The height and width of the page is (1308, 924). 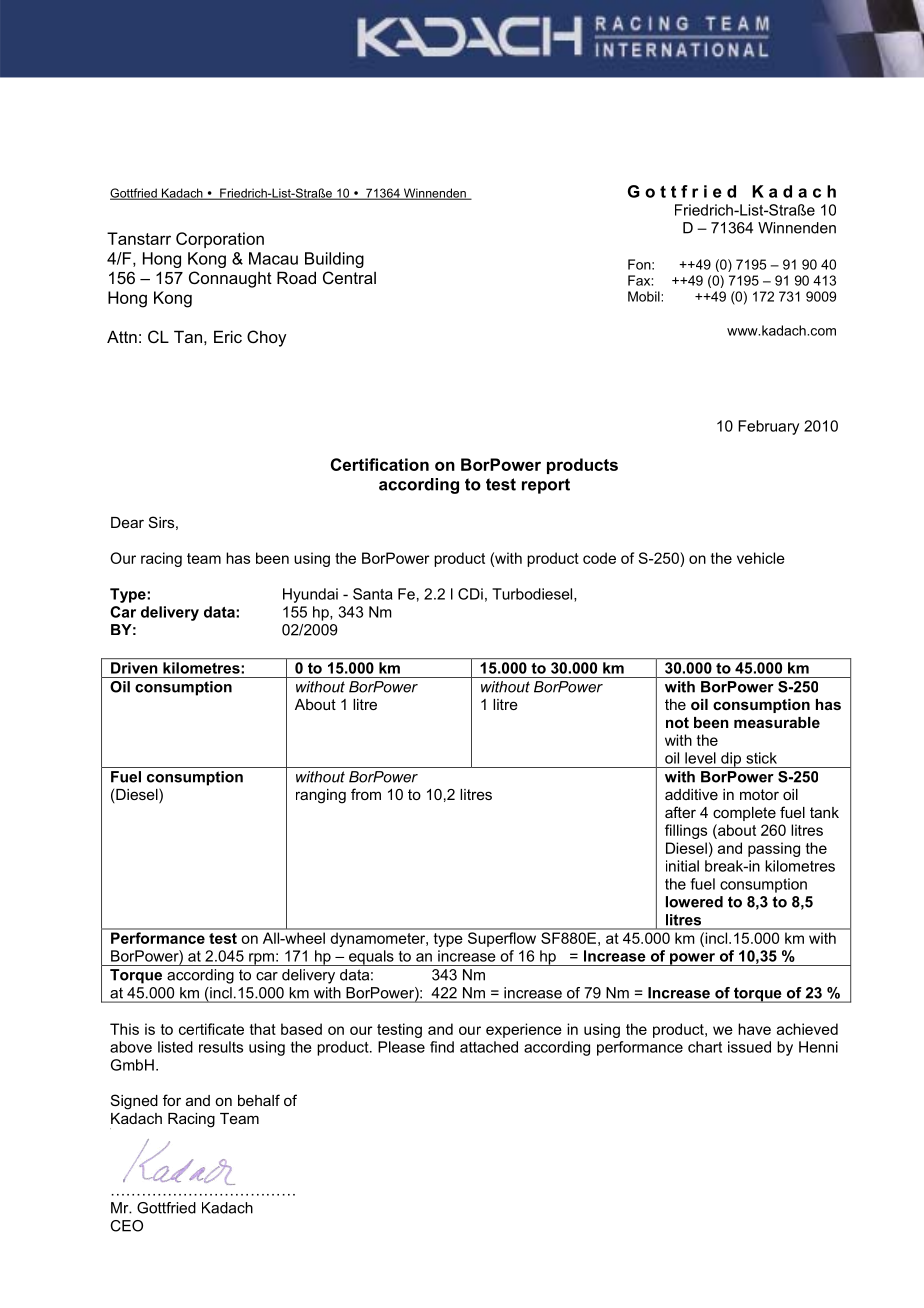 I want to click on attached, so click(x=489, y=1047).
